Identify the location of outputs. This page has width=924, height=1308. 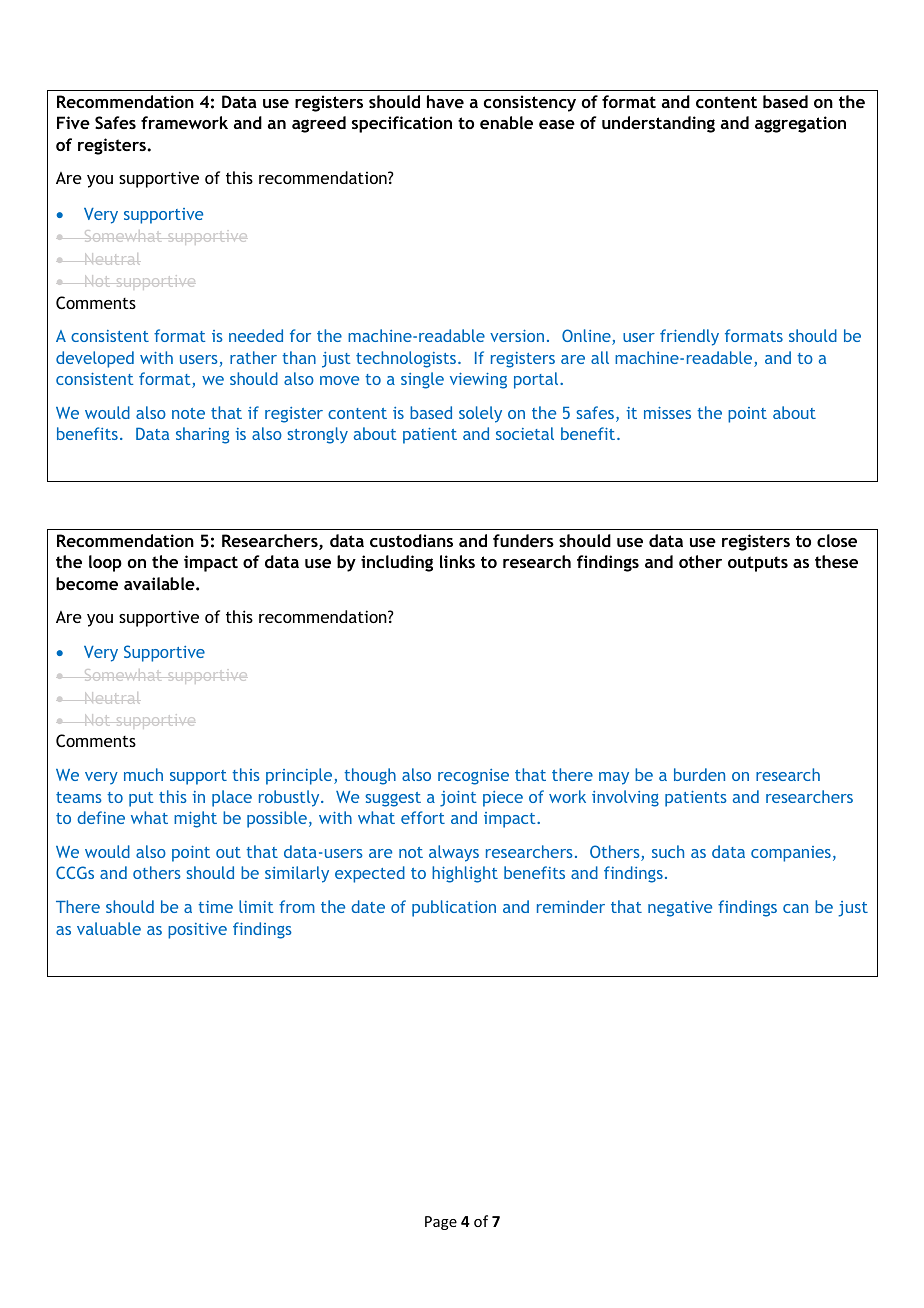
(758, 564).
